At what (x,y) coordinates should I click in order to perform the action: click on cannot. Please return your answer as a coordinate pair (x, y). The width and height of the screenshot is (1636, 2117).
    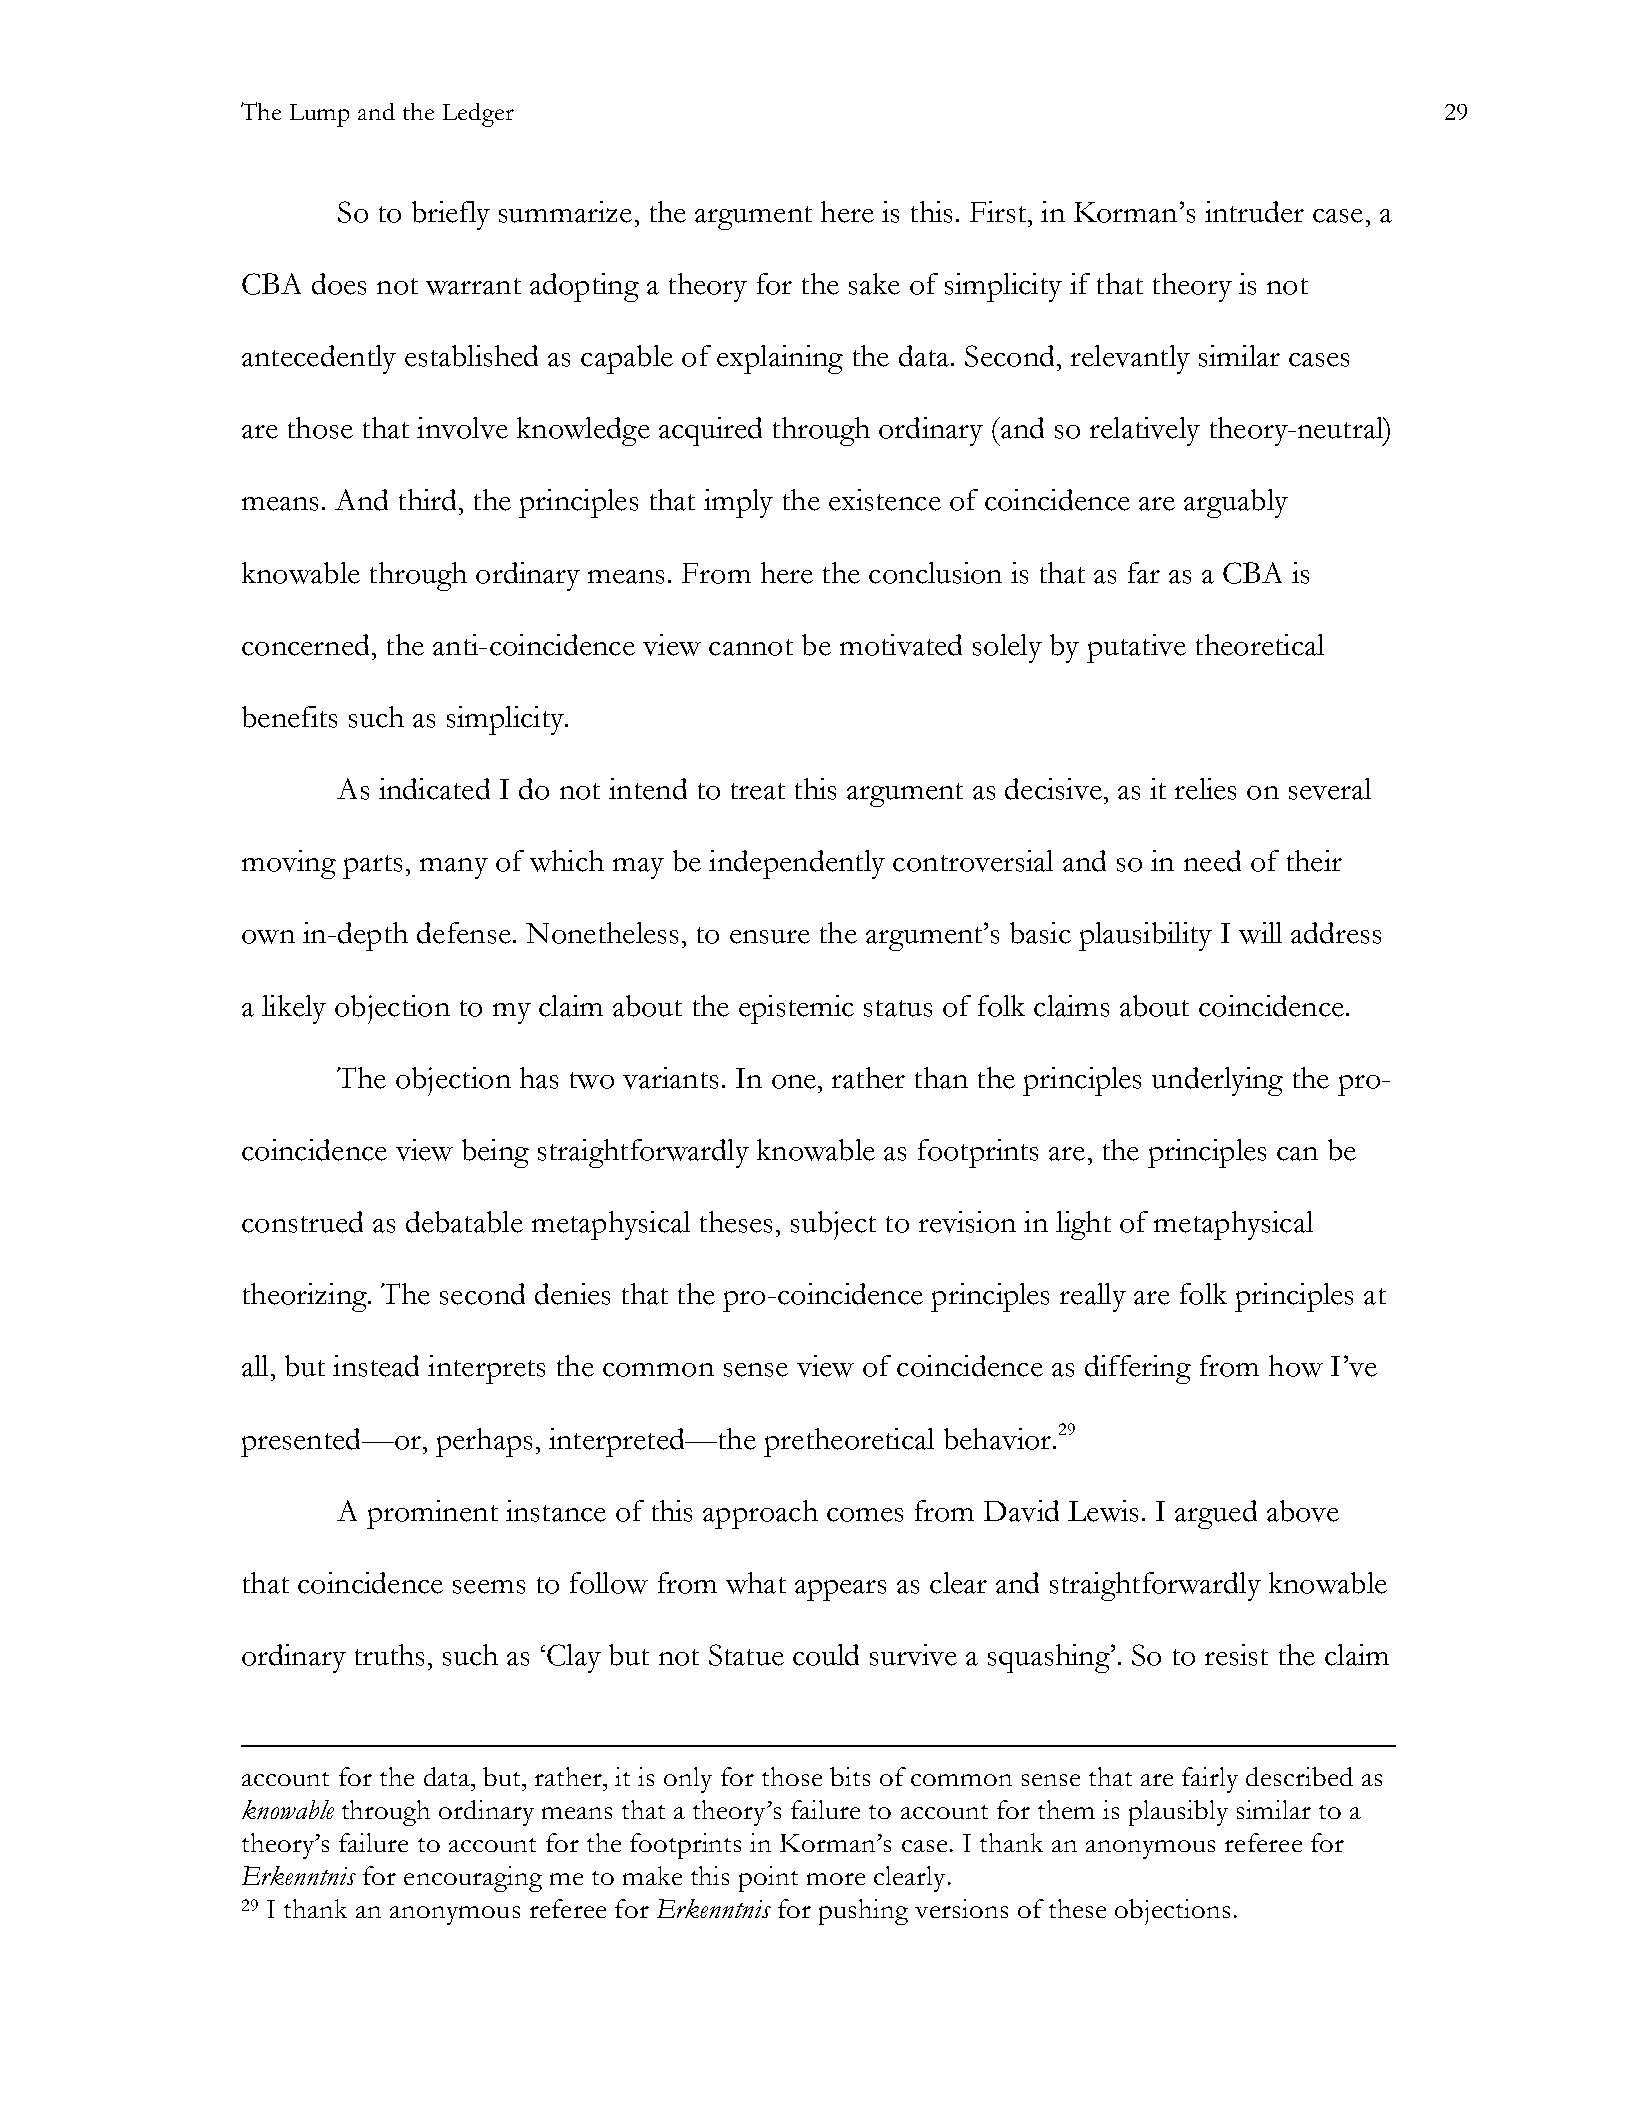
    Looking at the image, I should click on (751, 647).
